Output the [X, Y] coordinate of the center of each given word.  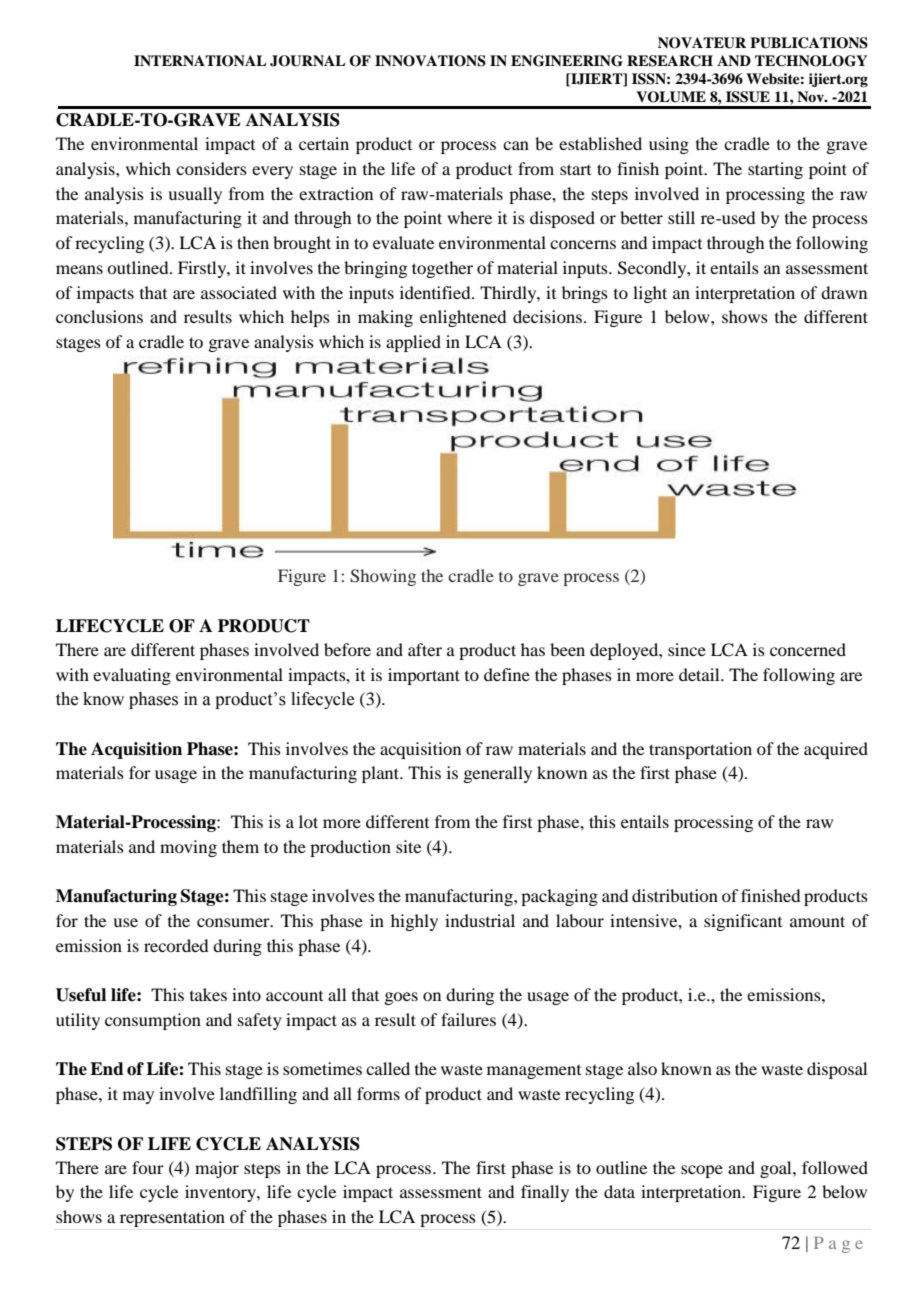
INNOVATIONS [430, 61]
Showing [383, 577]
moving [188, 848]
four [148, 1167]
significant [743, 922]
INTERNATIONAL [200, 61]
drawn [844, 292]
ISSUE [748, 97]
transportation [700, 750]
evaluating [132, 676]
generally [497, 774]
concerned [808, 649]
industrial [480, 920]
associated [239, 292]
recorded [176, 945]
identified [436, 292]
